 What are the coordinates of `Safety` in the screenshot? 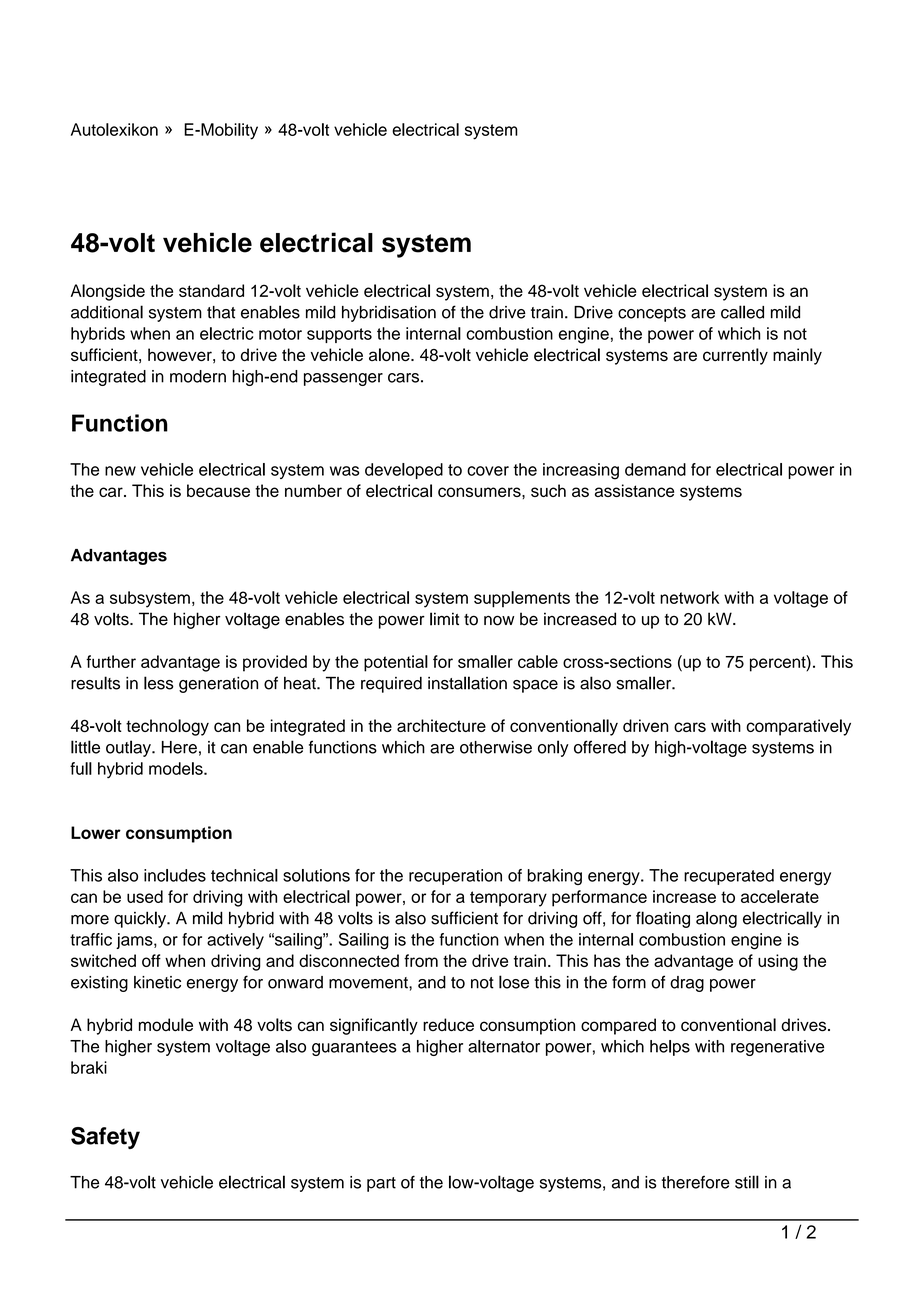 It's located at (105, 1138).
